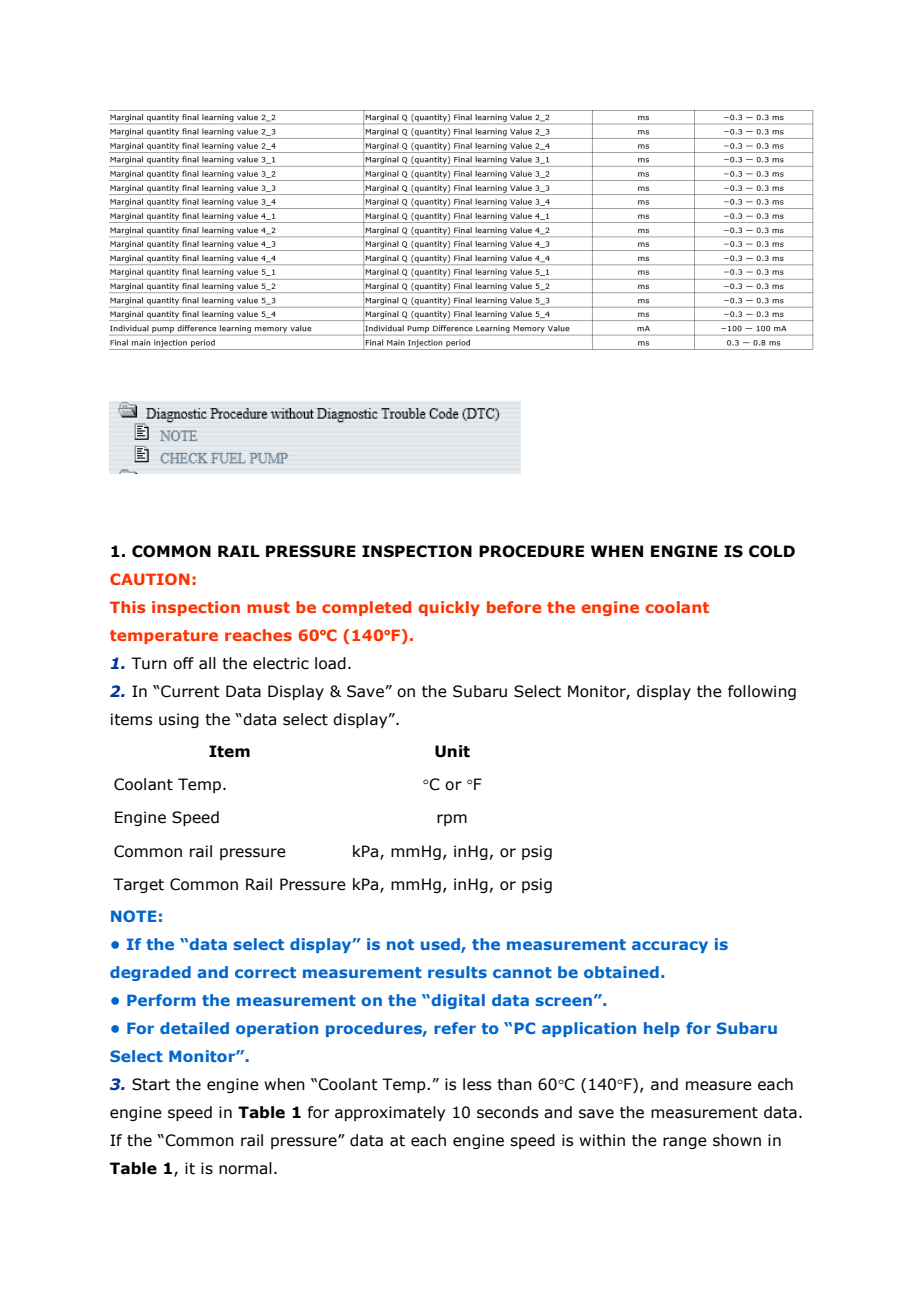  What do you see at coordinates (452, 820) in the document?
I see `rpm` at bounding box center [452, 820].
